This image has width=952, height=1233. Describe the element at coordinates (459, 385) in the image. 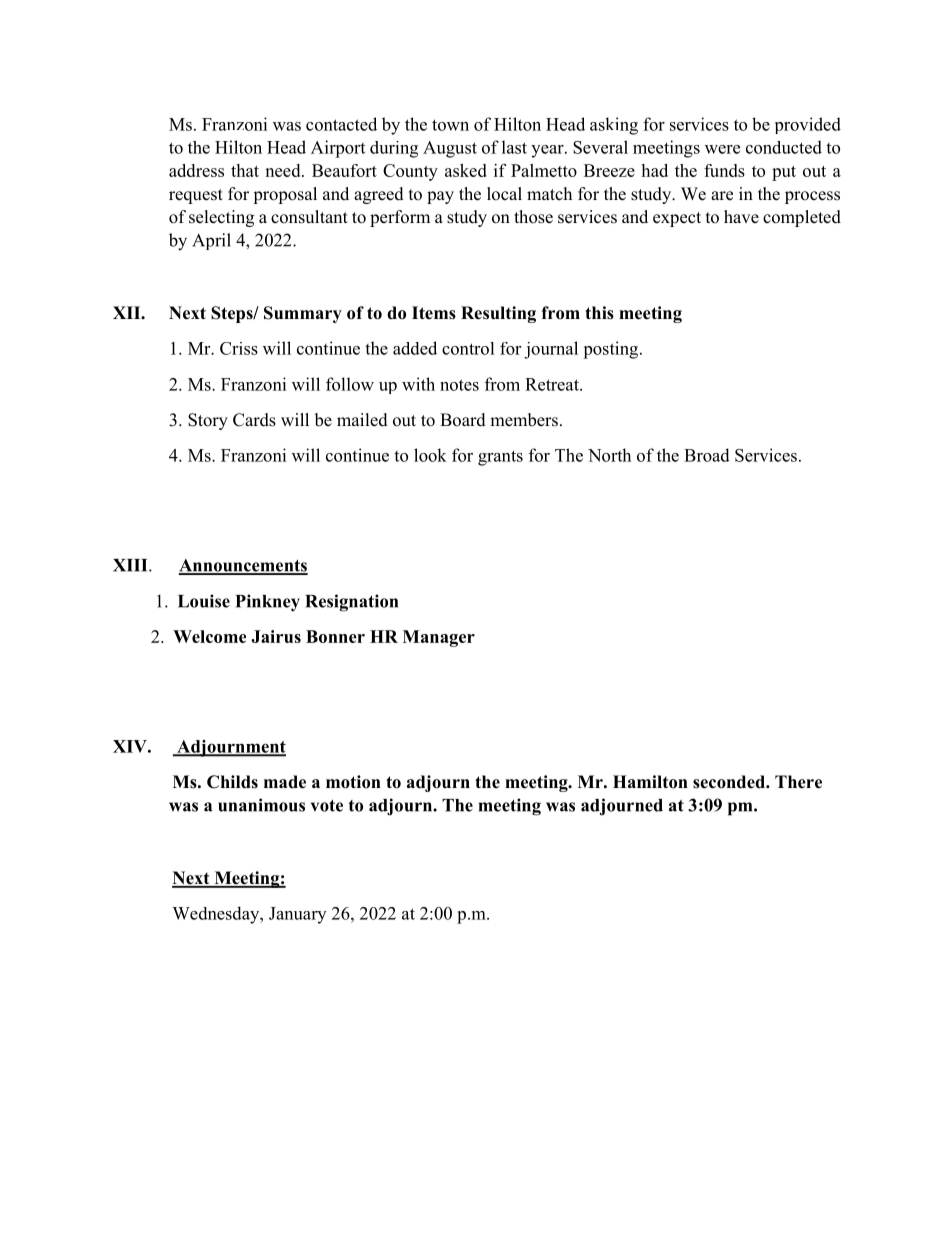

I see `notes` at that location.
